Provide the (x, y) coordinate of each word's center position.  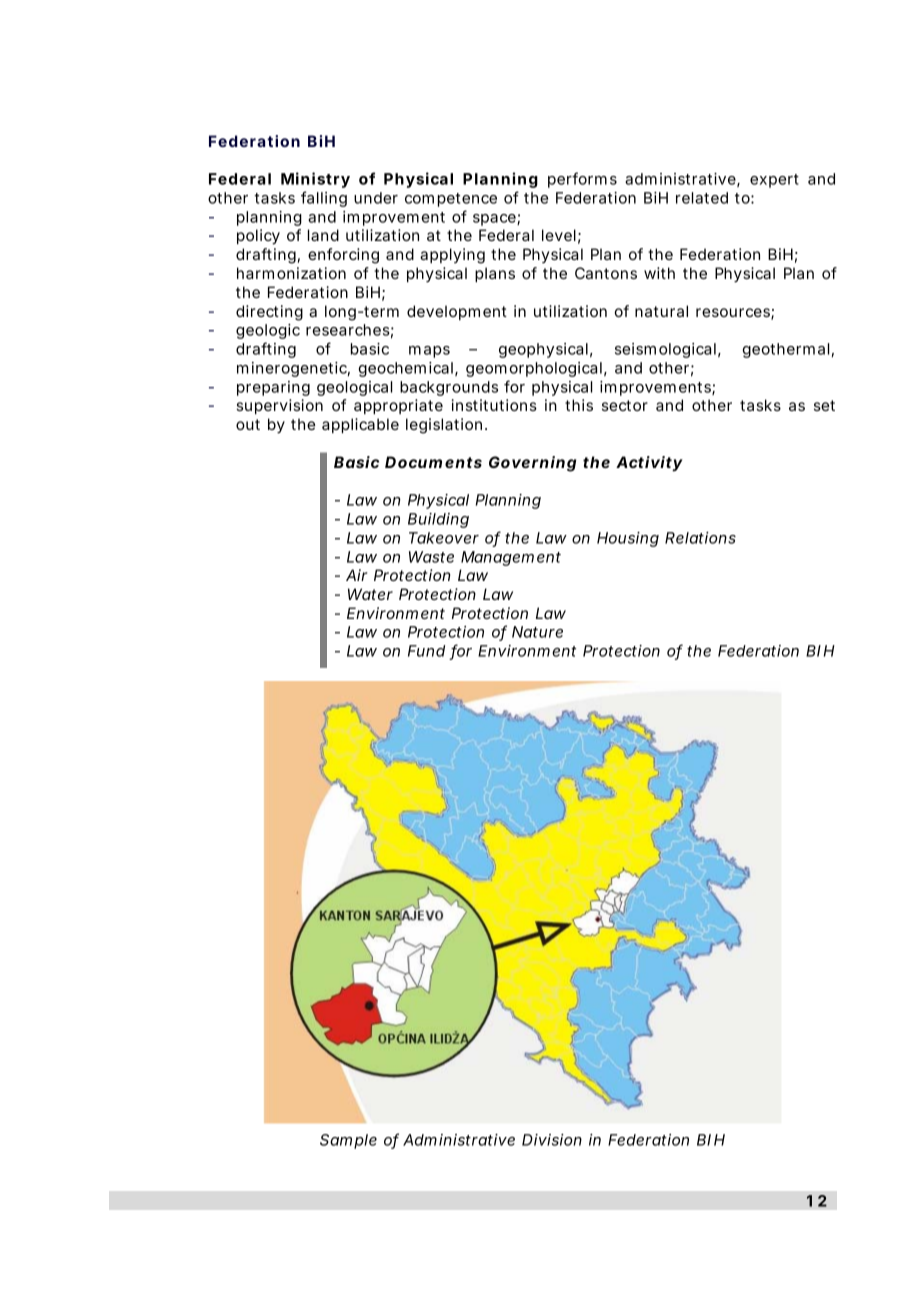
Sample (348, 1141)
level (559, 235)
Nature (537, 632)
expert (774, 181)
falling (324, 199)
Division (552, 1140)
